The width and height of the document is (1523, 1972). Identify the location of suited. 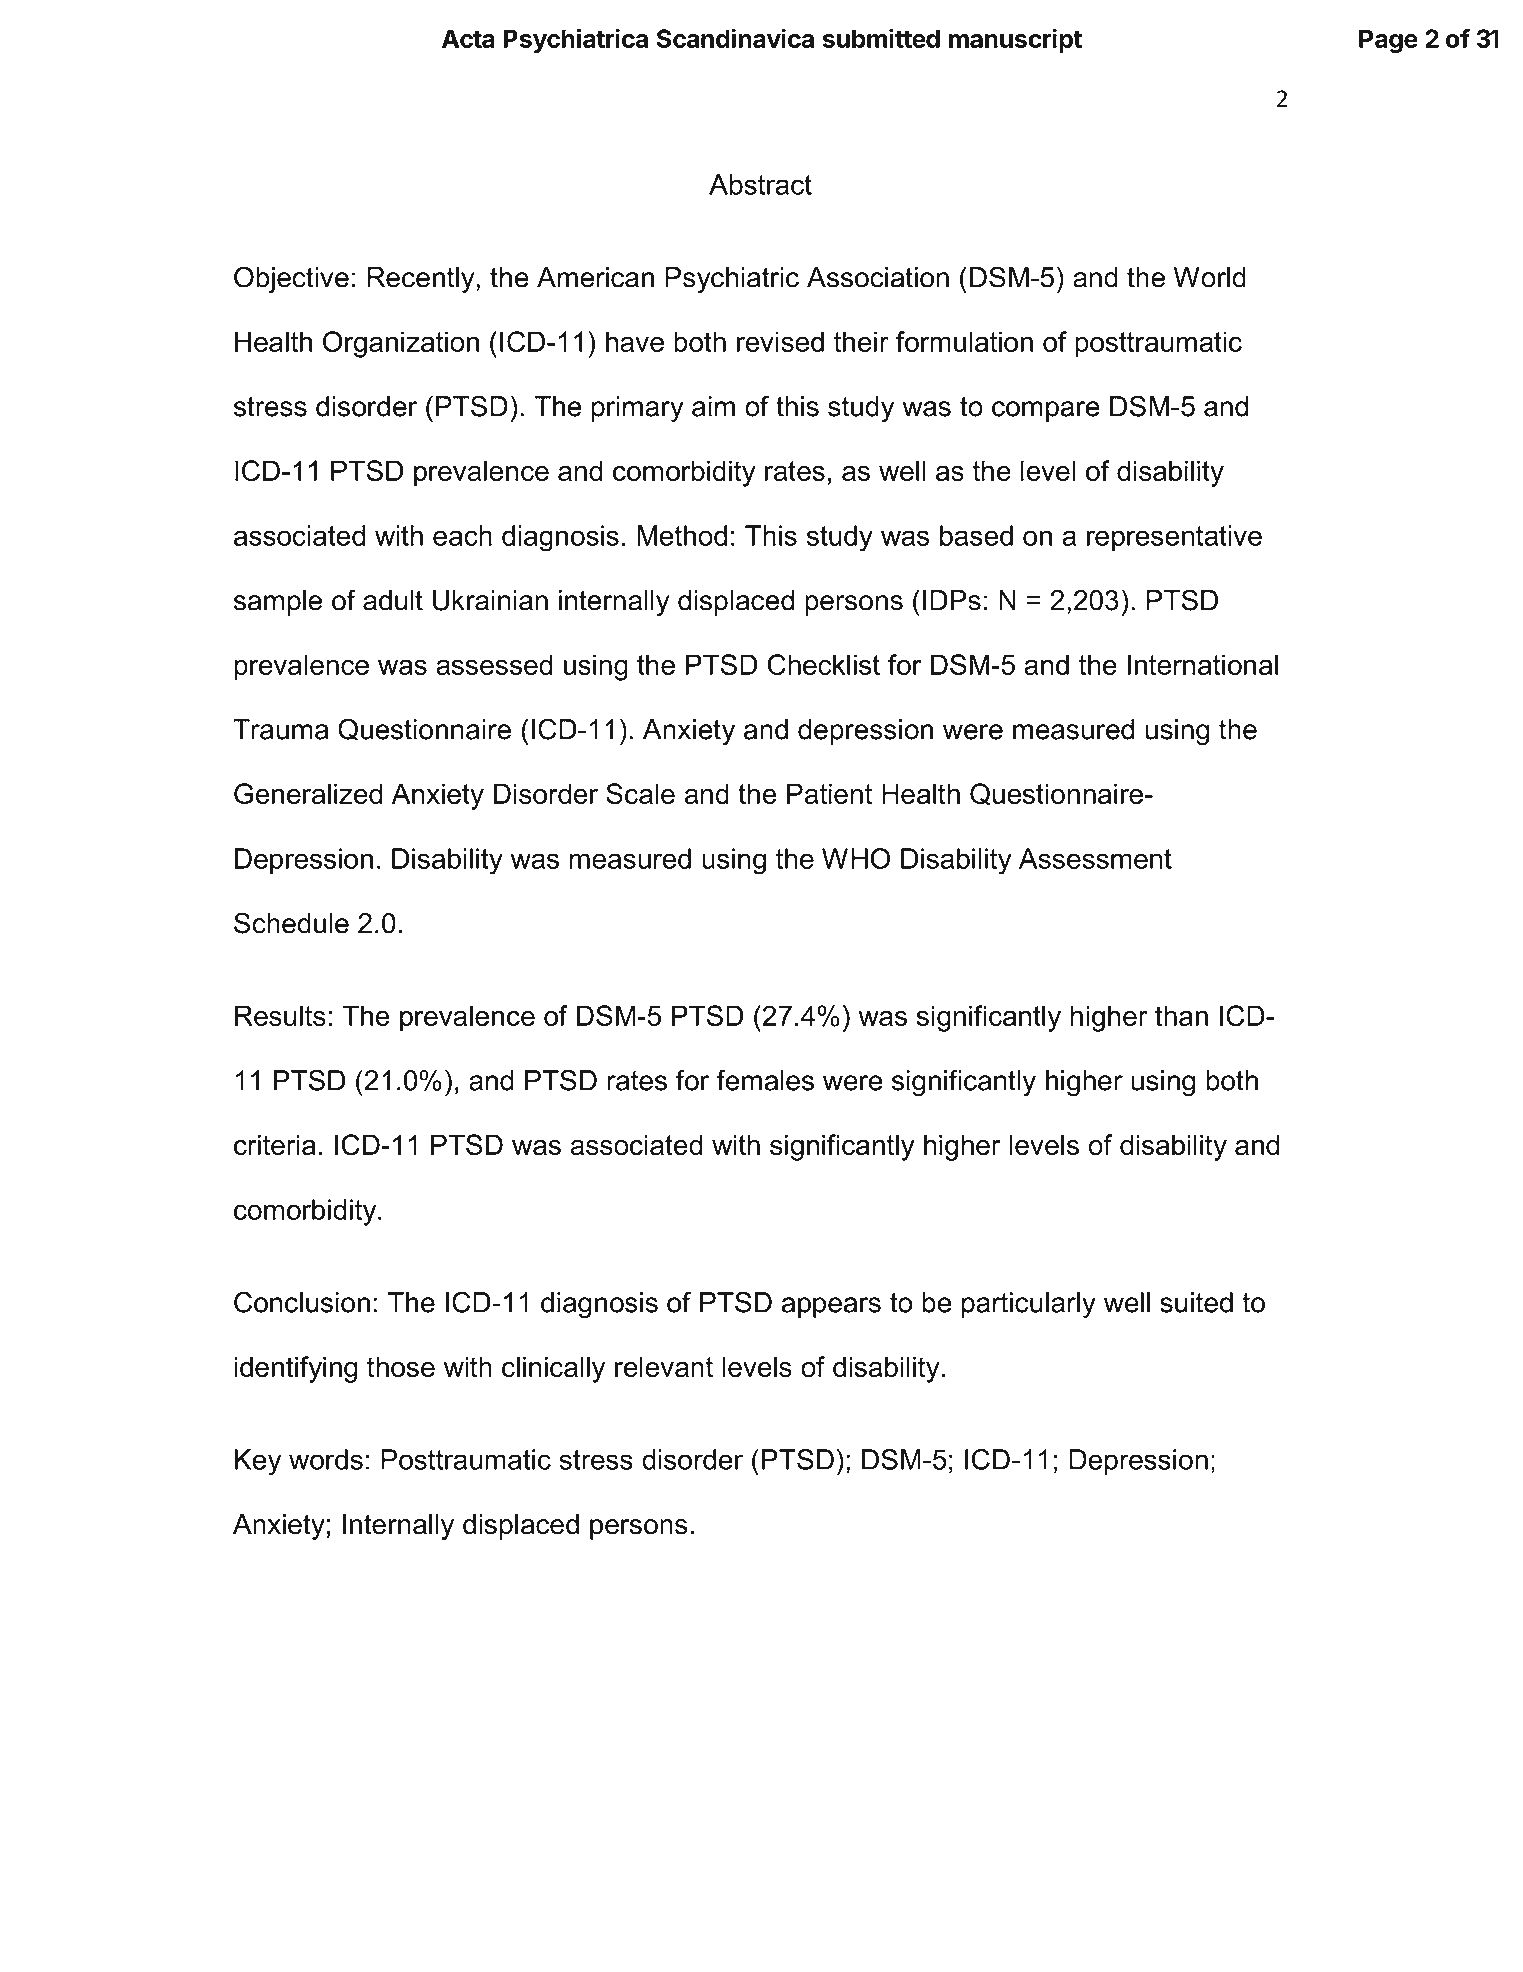
(1196, 1302).
